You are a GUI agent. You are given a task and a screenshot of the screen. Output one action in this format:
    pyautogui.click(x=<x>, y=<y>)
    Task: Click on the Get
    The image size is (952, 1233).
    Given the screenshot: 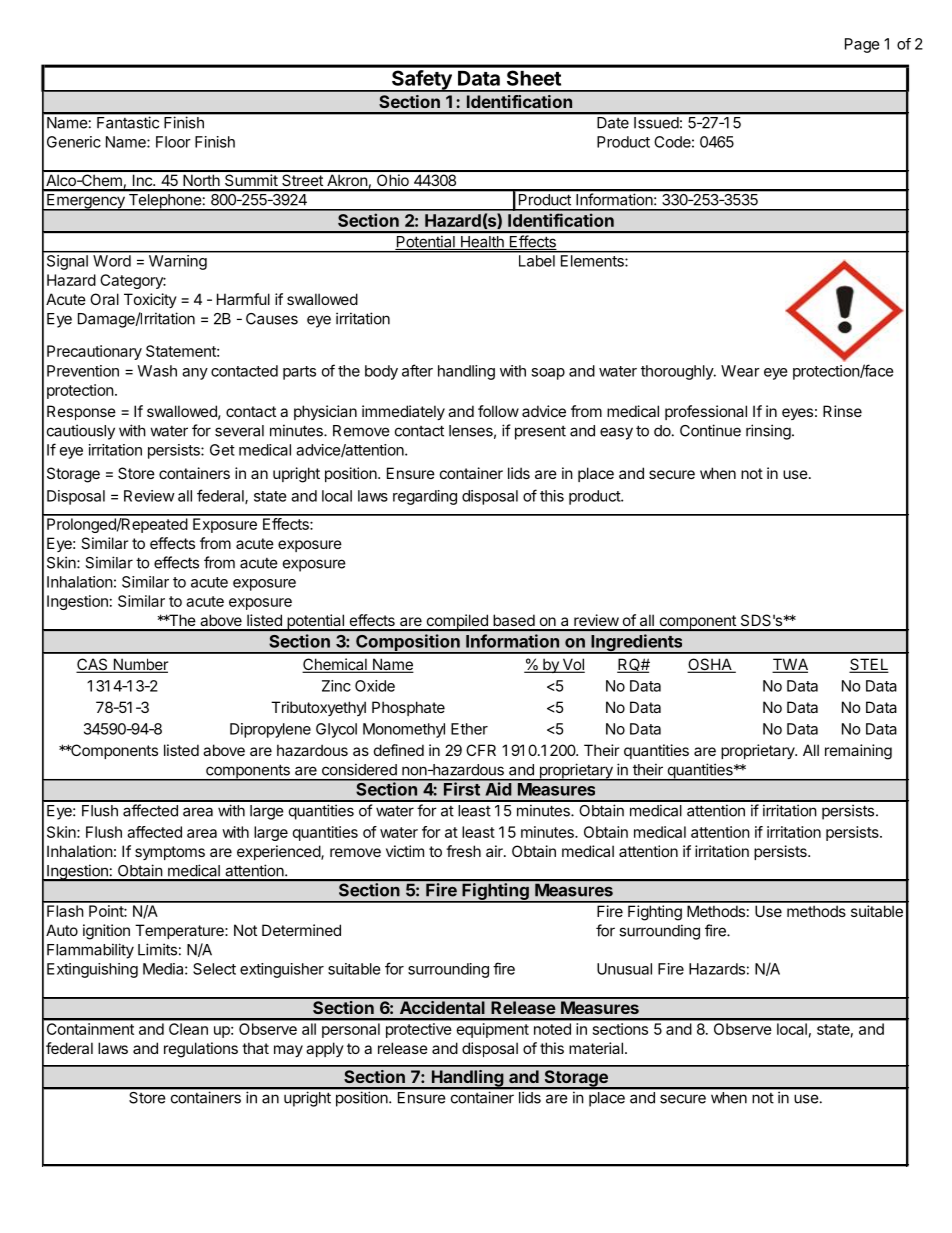 What is the action you would take?
    pyautogui.click(x=222, y=450)
